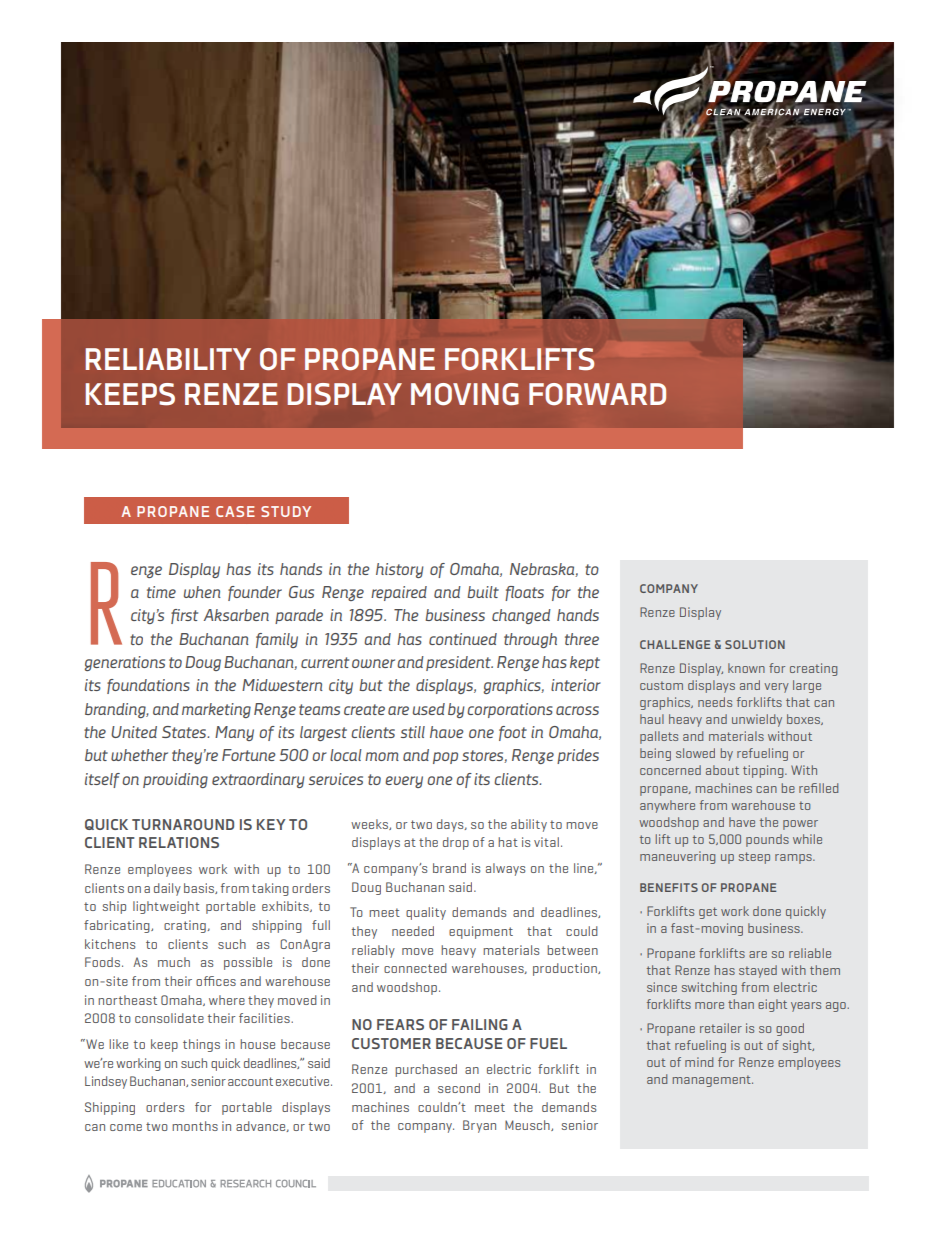  What do you see at coordinates (445, 758) in the image?
I see `pop` at bounding box center [445, 758].
